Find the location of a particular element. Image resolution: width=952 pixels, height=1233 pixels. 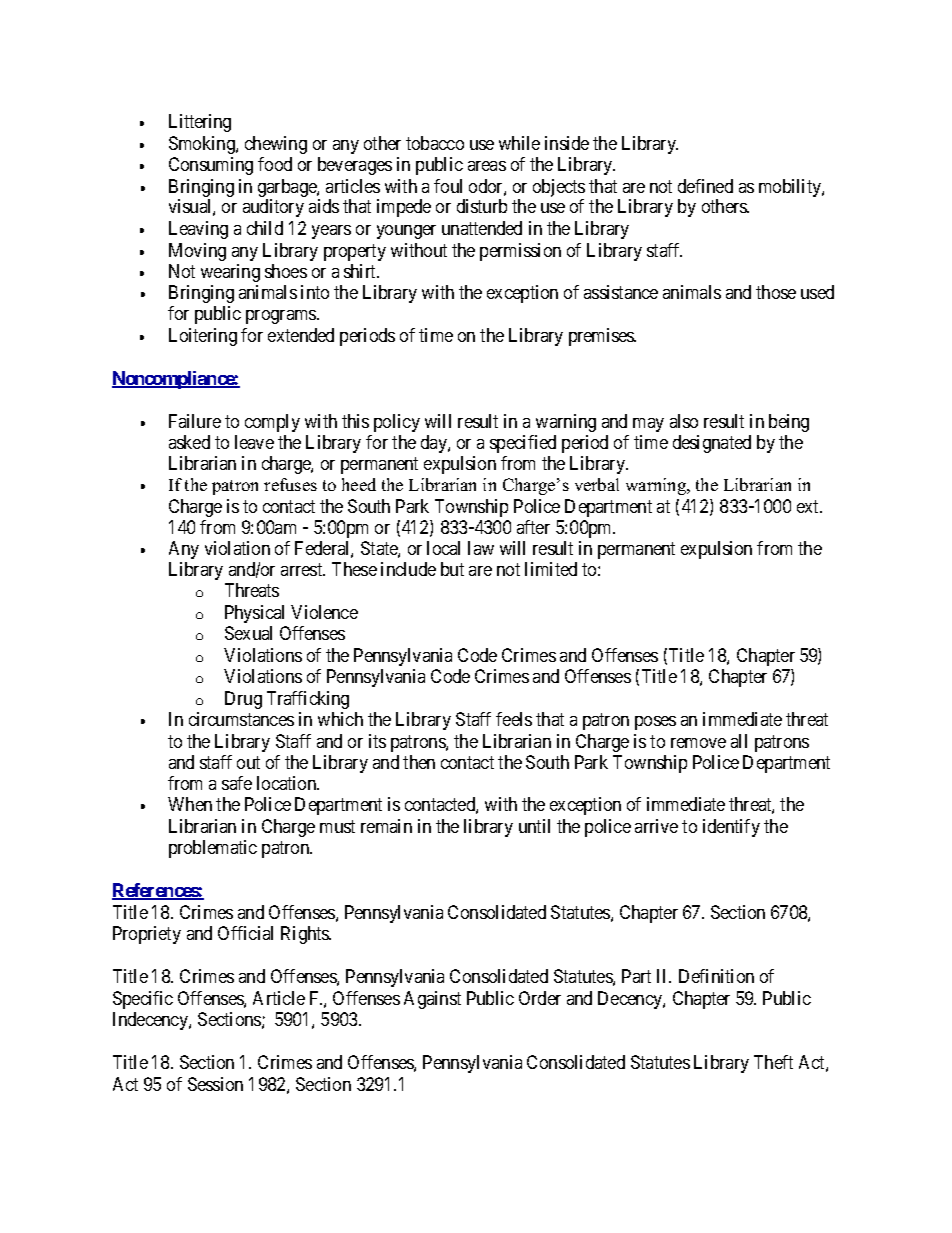

poses is located at coordinates (655, 723).
